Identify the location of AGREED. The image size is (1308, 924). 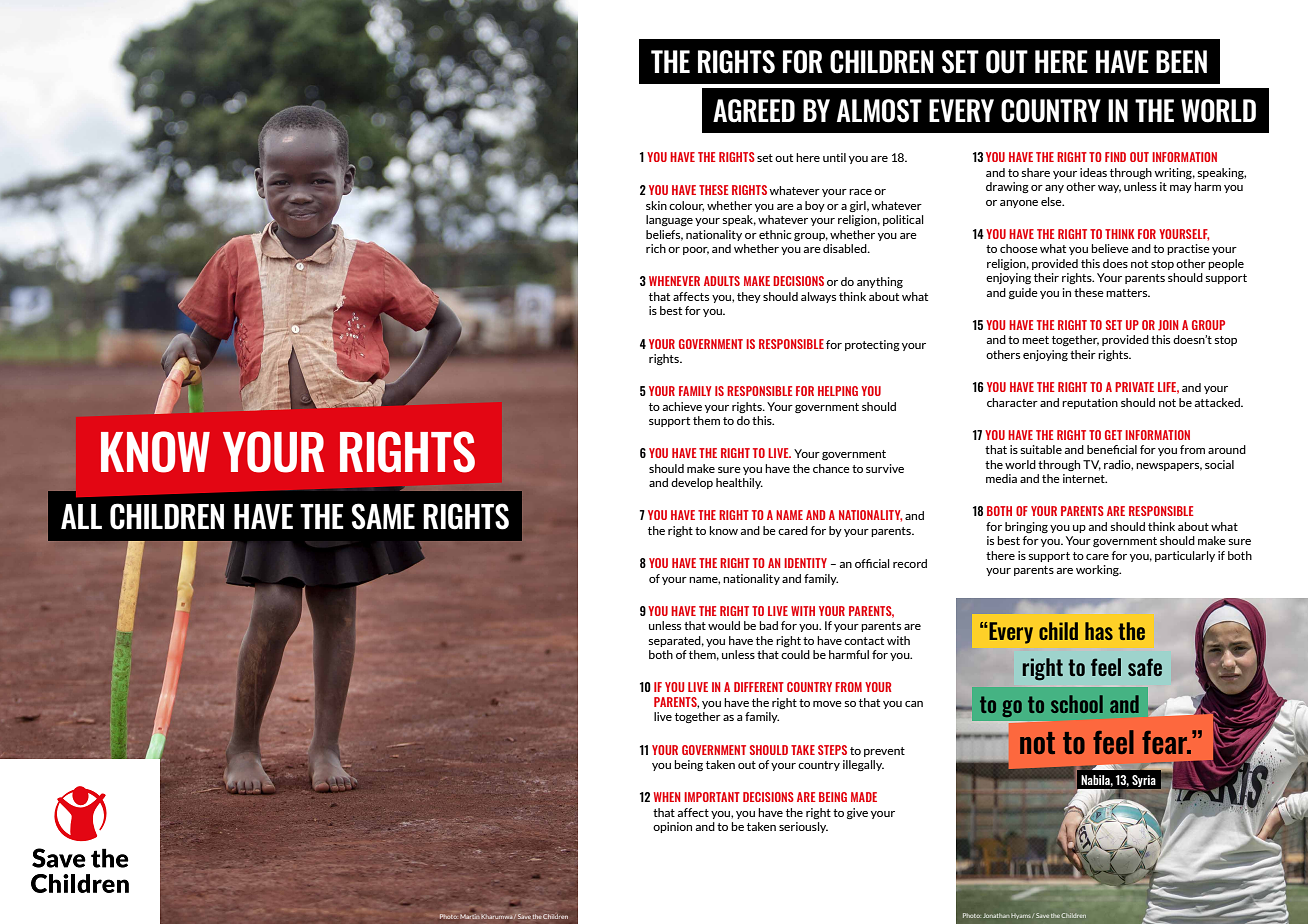
(754, 111).
